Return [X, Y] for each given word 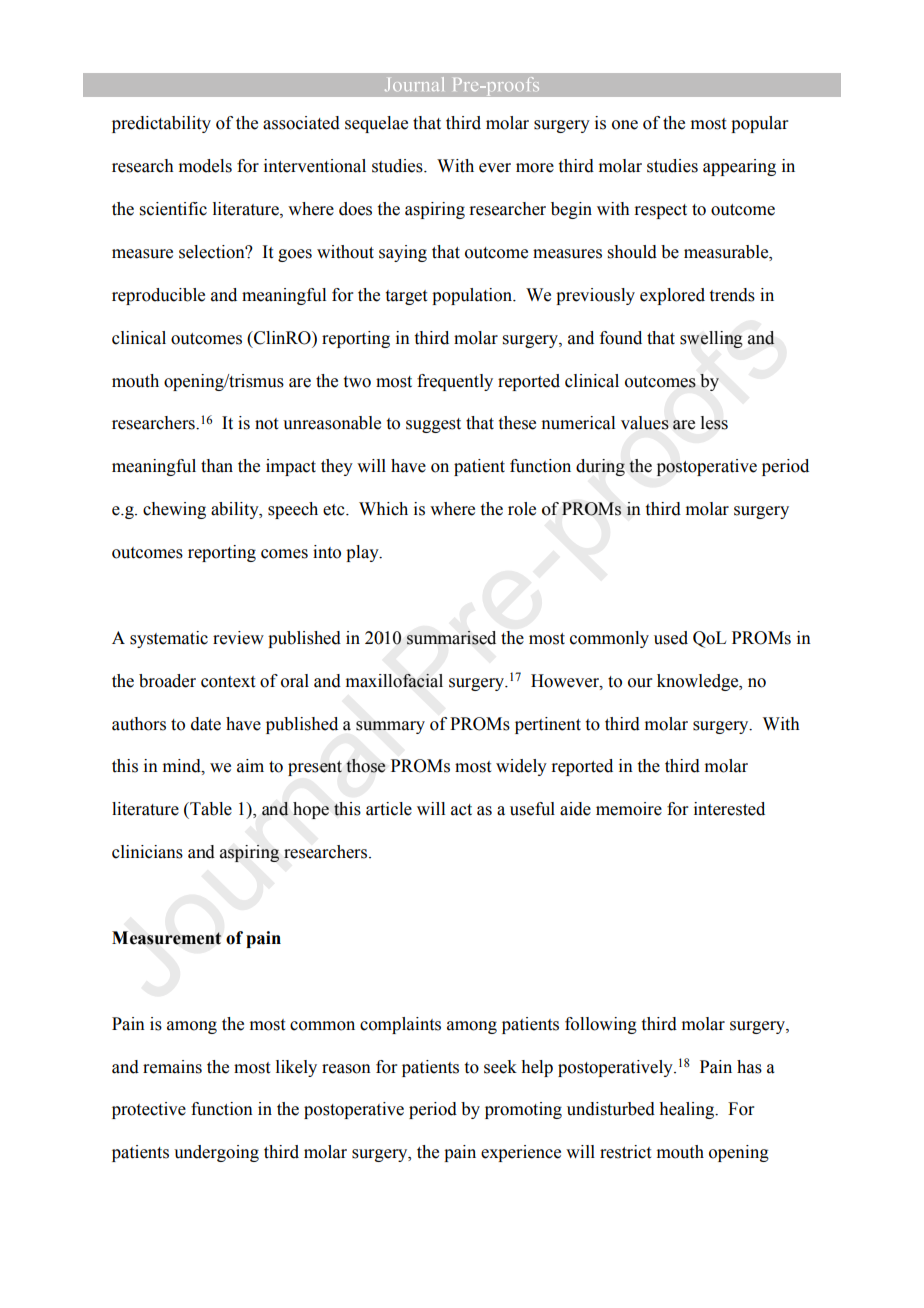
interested [729, 809]
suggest [433, 425]
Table [210, 809]
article [389, 809]
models [205, 166]
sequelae [376, 124]
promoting [523, 1110]
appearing [739, 167]
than [217, 466]
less [714, 423]
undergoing [216, 1153]
